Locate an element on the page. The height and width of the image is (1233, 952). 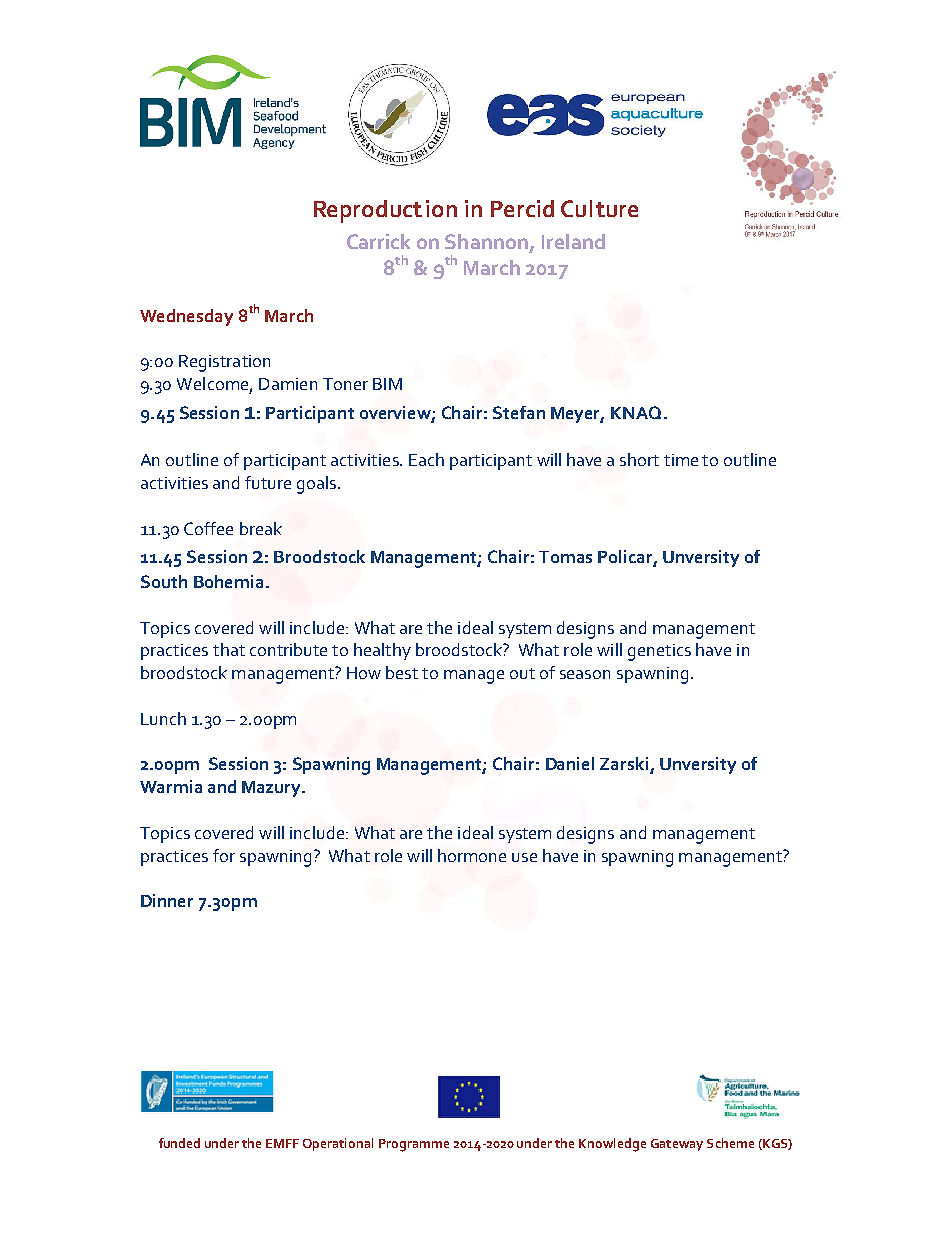
funded is located at coordinates (179, 1143).
